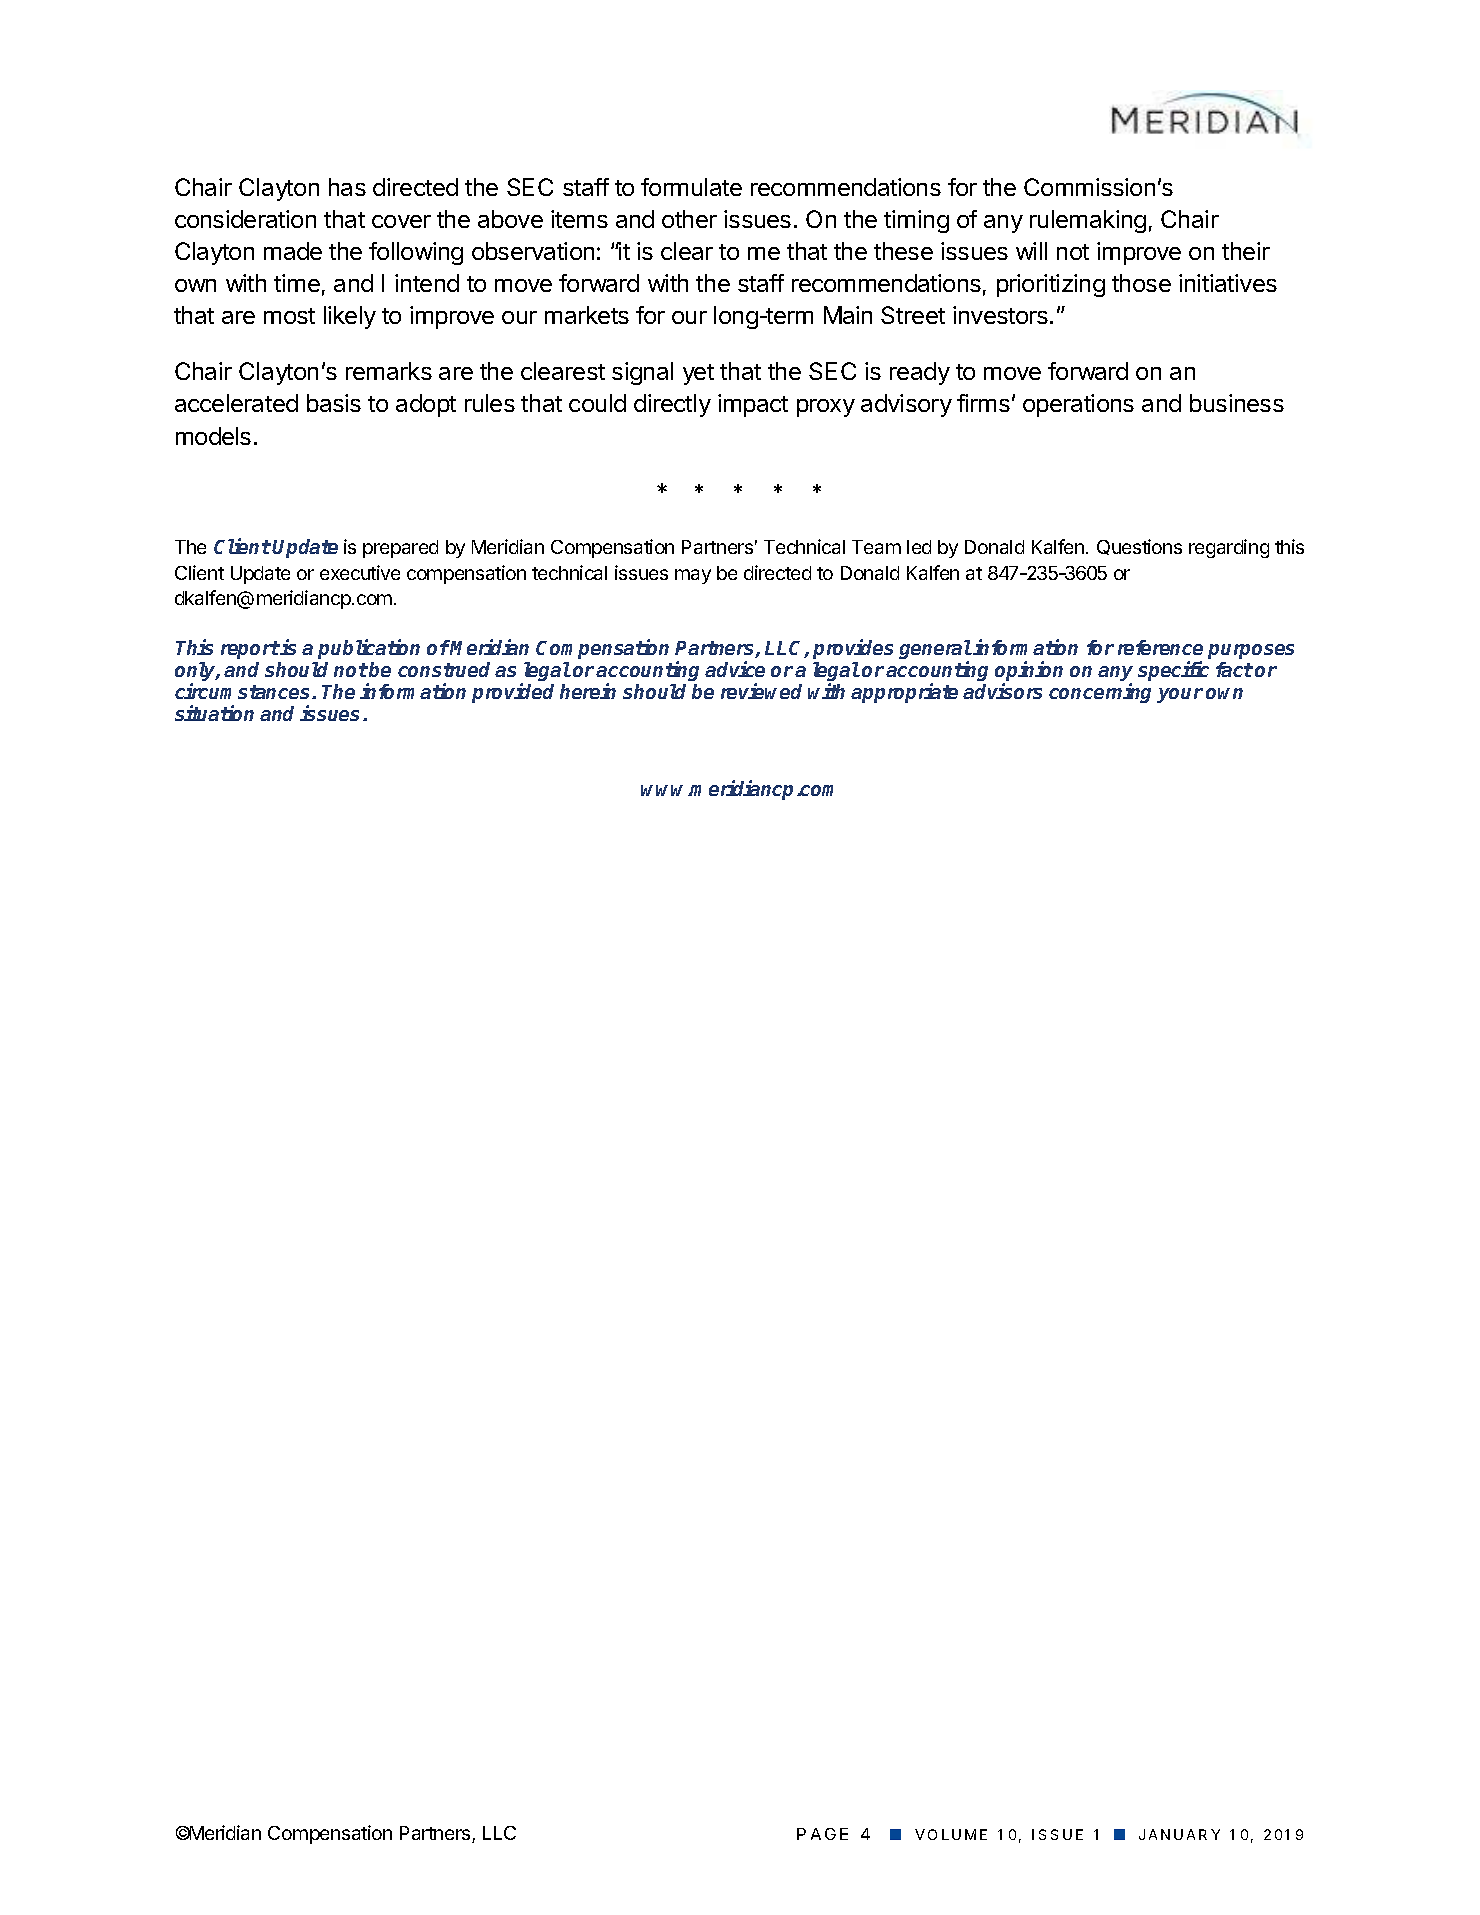 This screenshot has height=1915, width=1480. I want to click on other, so click(689, 219).
